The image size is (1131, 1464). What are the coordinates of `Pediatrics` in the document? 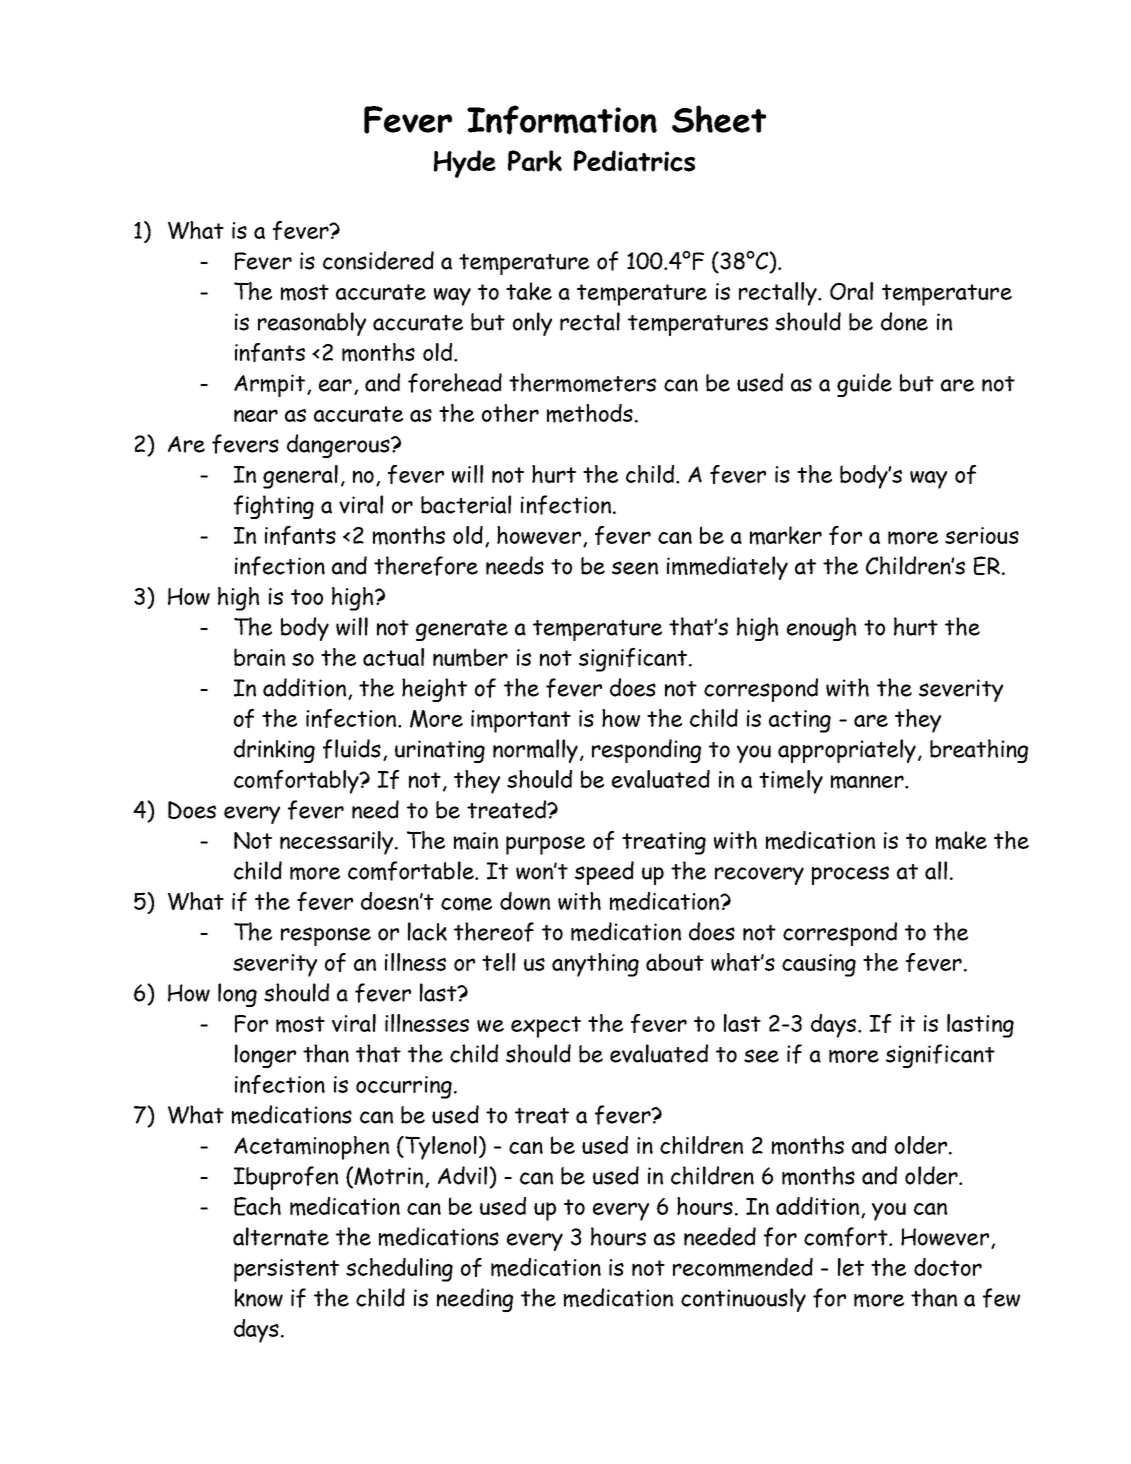 It's located at (634, 161).
